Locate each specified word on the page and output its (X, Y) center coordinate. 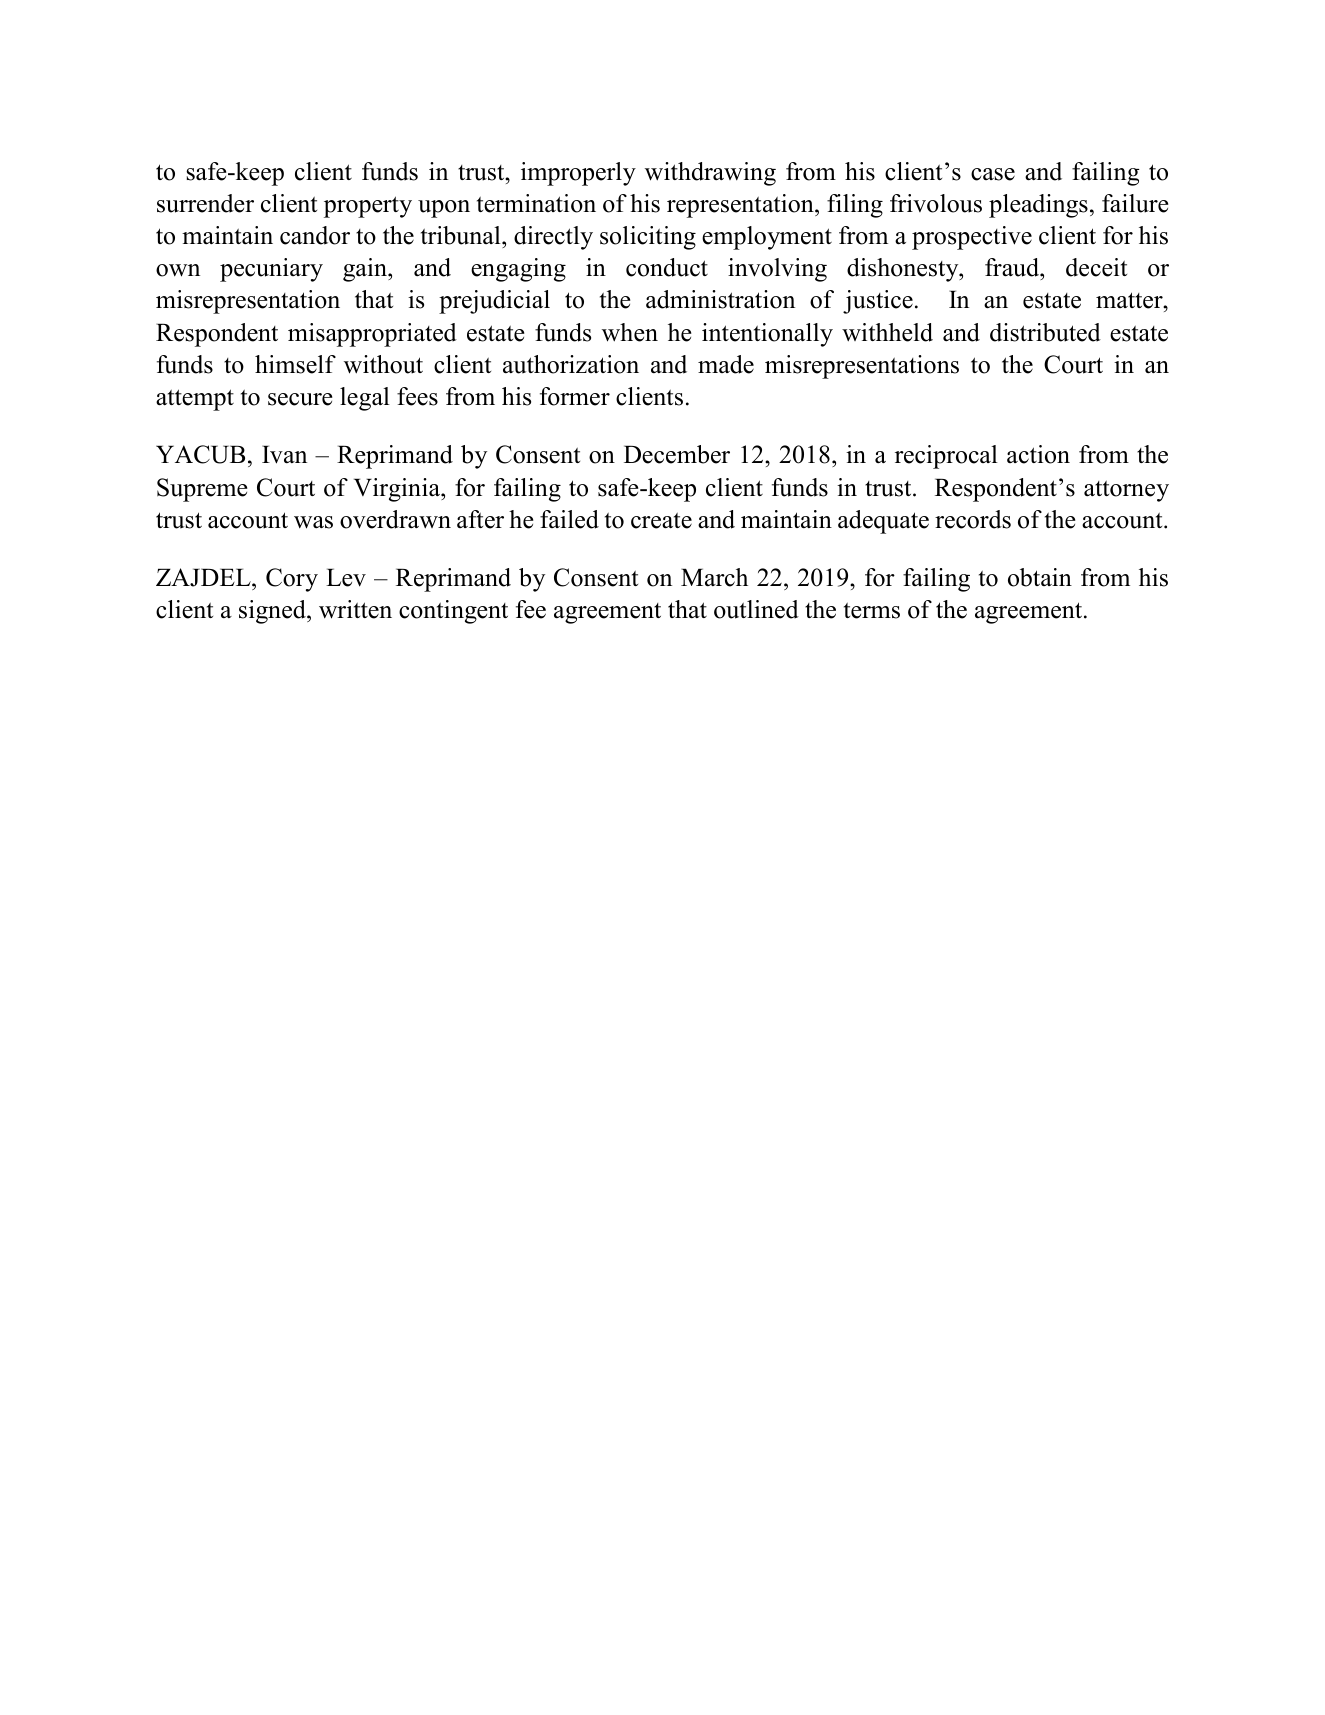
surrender (205, 203)
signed (273, 612)
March (714, 577)
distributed (1045, 332)
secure (300, 399)
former (575, 396)
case (993, 174)
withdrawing (710, 174)
